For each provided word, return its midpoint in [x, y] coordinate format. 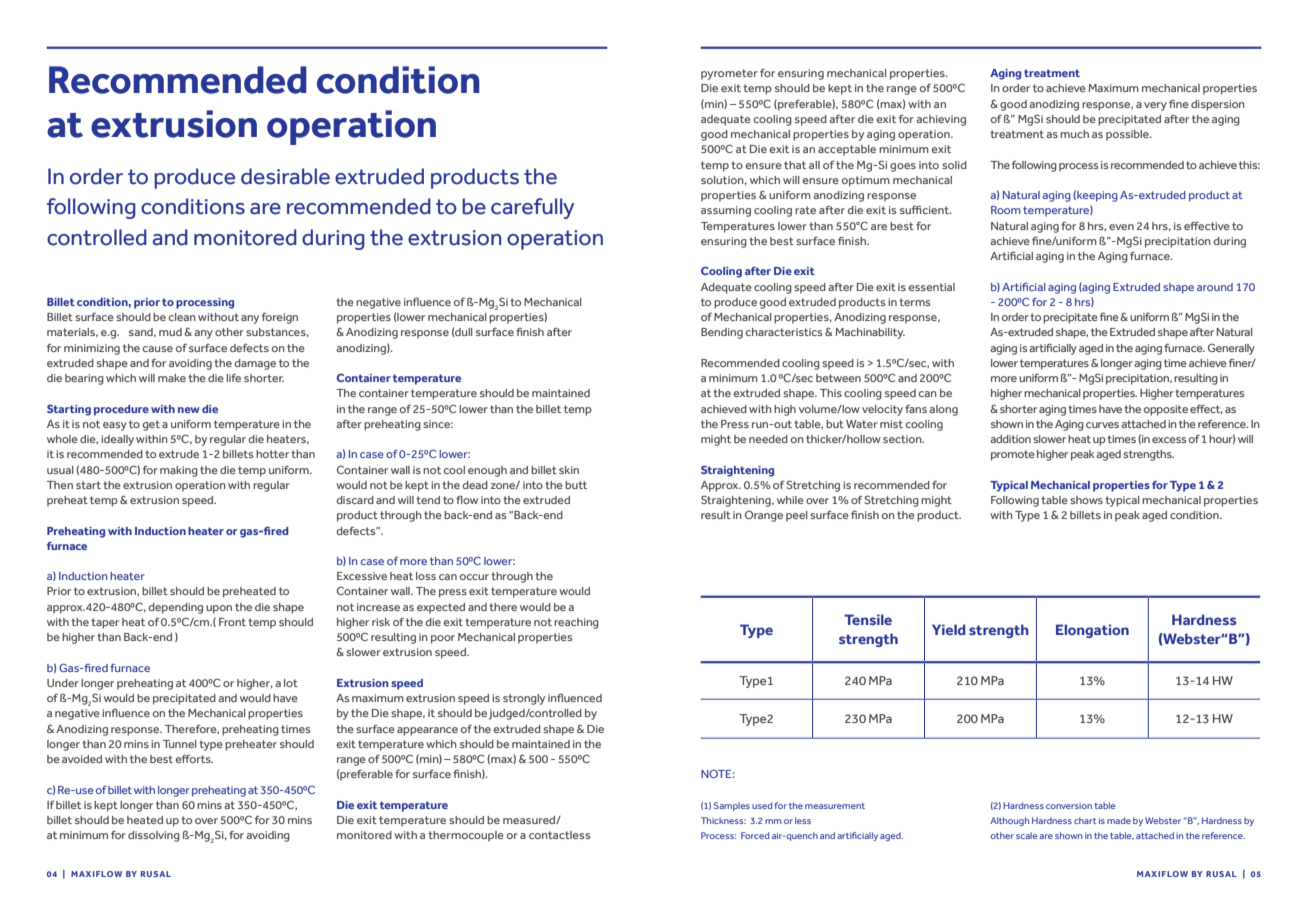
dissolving [154, 836]
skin [569, 470]
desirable [285, 176]
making [179, 471]
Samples [732, 806]
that [795, 165]
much [1074, 134]
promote [1013, 455]
